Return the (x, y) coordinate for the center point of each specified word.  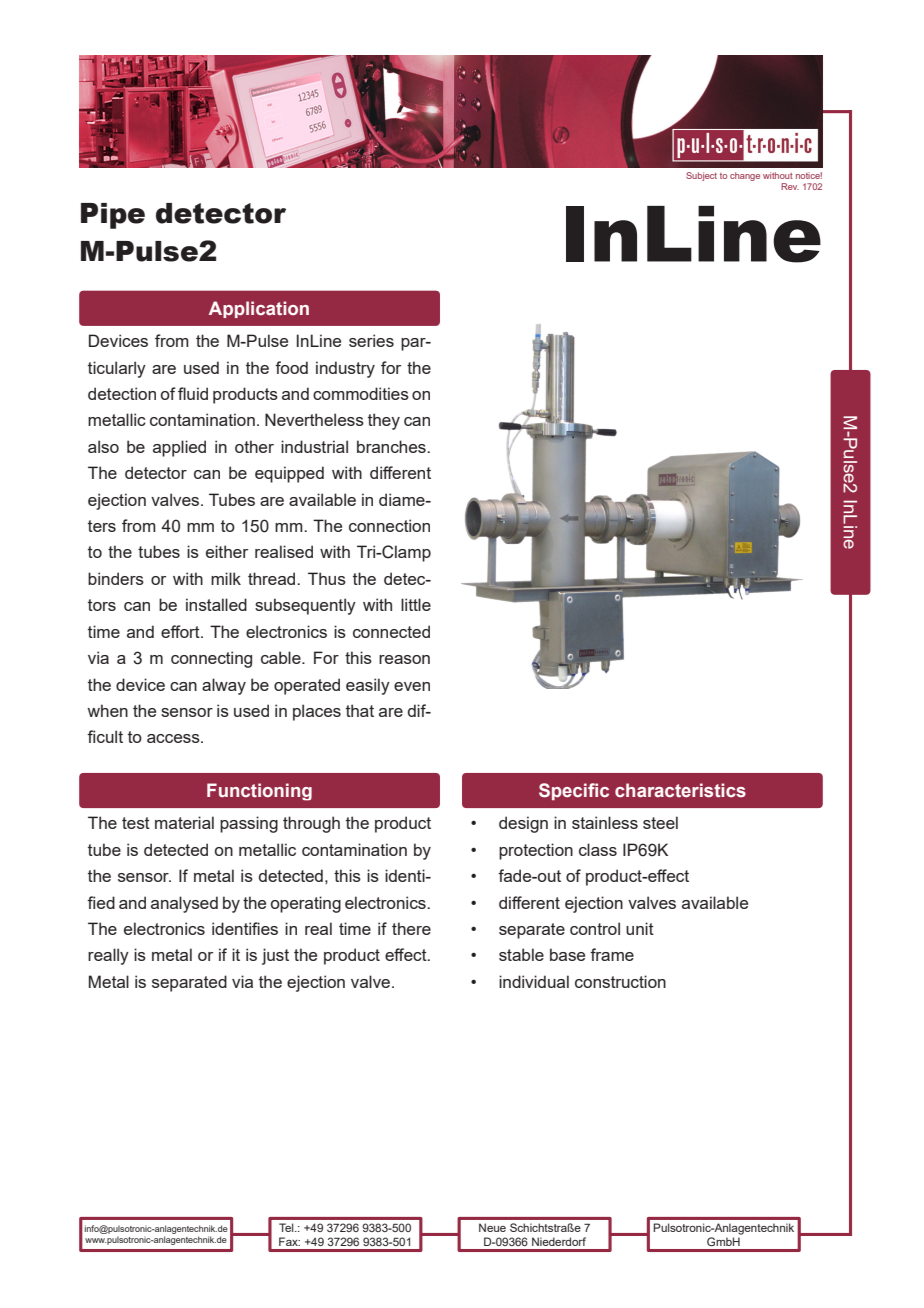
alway (224, 686)
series (371, 340)
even (412, 686)
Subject (701, 176)
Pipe (113, 216)
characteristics (680, 790)
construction (620, 981)
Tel (287, 1227)
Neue (492, 1227)
